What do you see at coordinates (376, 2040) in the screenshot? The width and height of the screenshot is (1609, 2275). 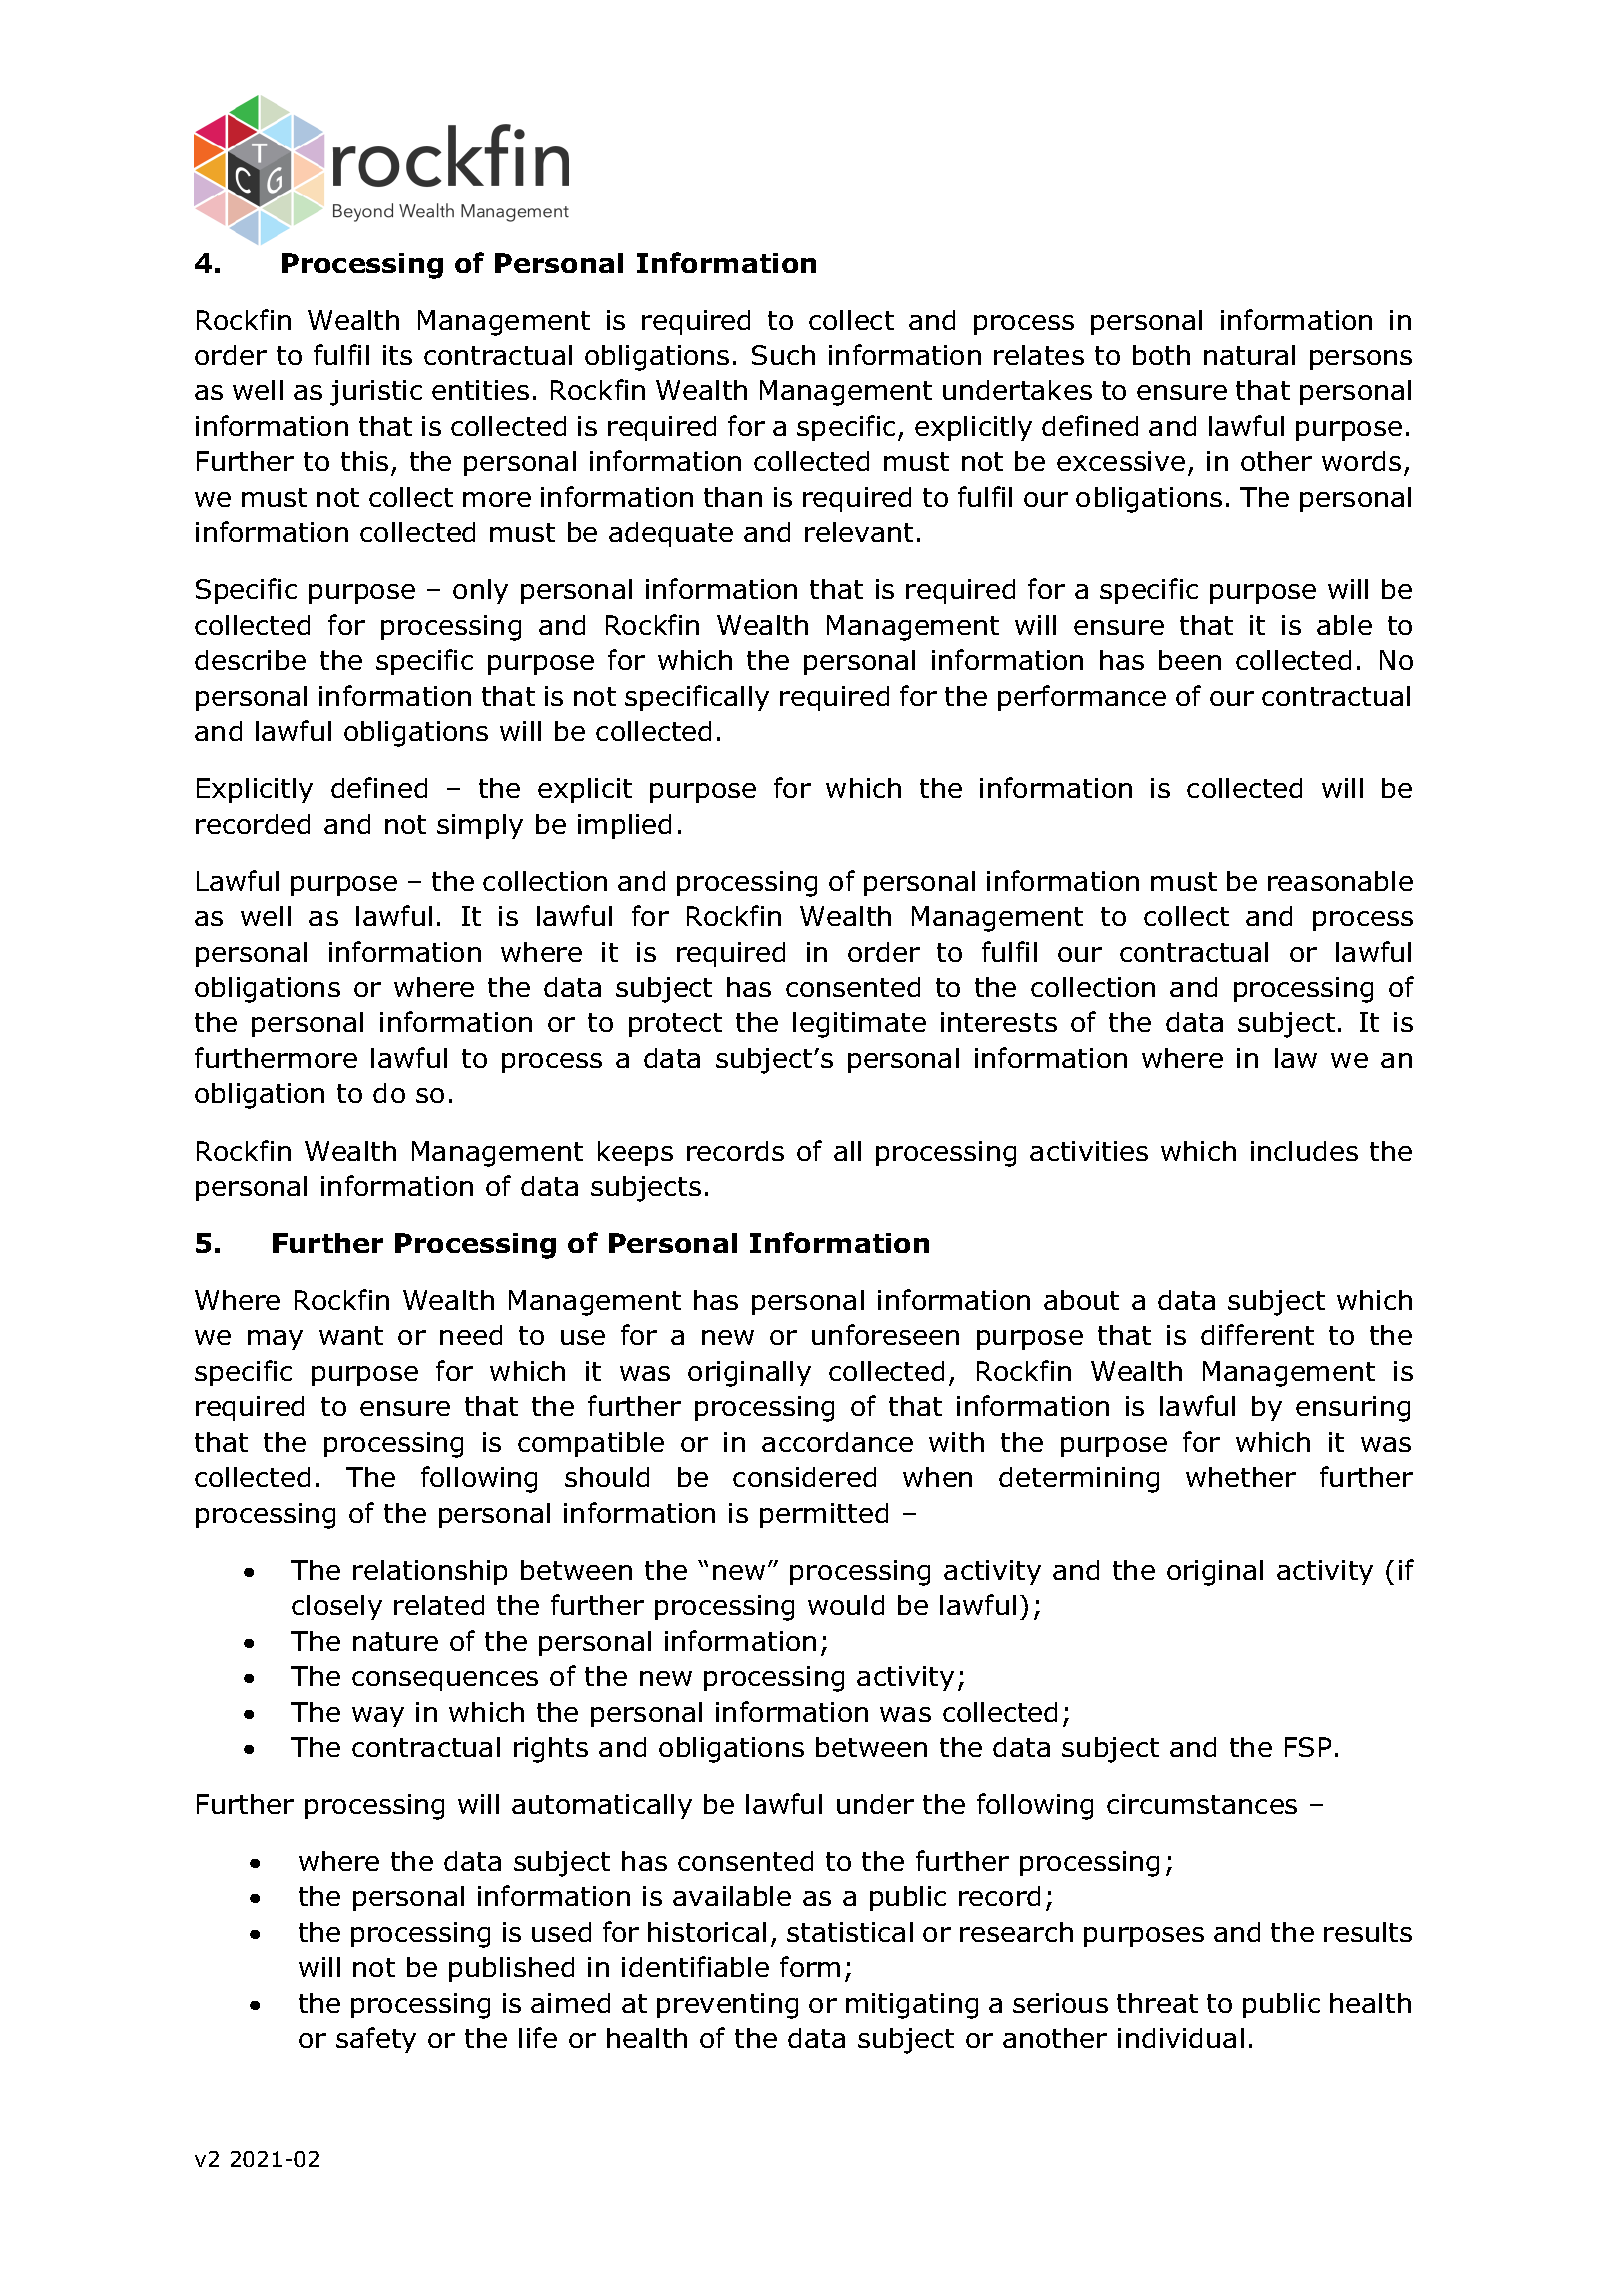 I see `safety` at bounding box center [376, 2040].
